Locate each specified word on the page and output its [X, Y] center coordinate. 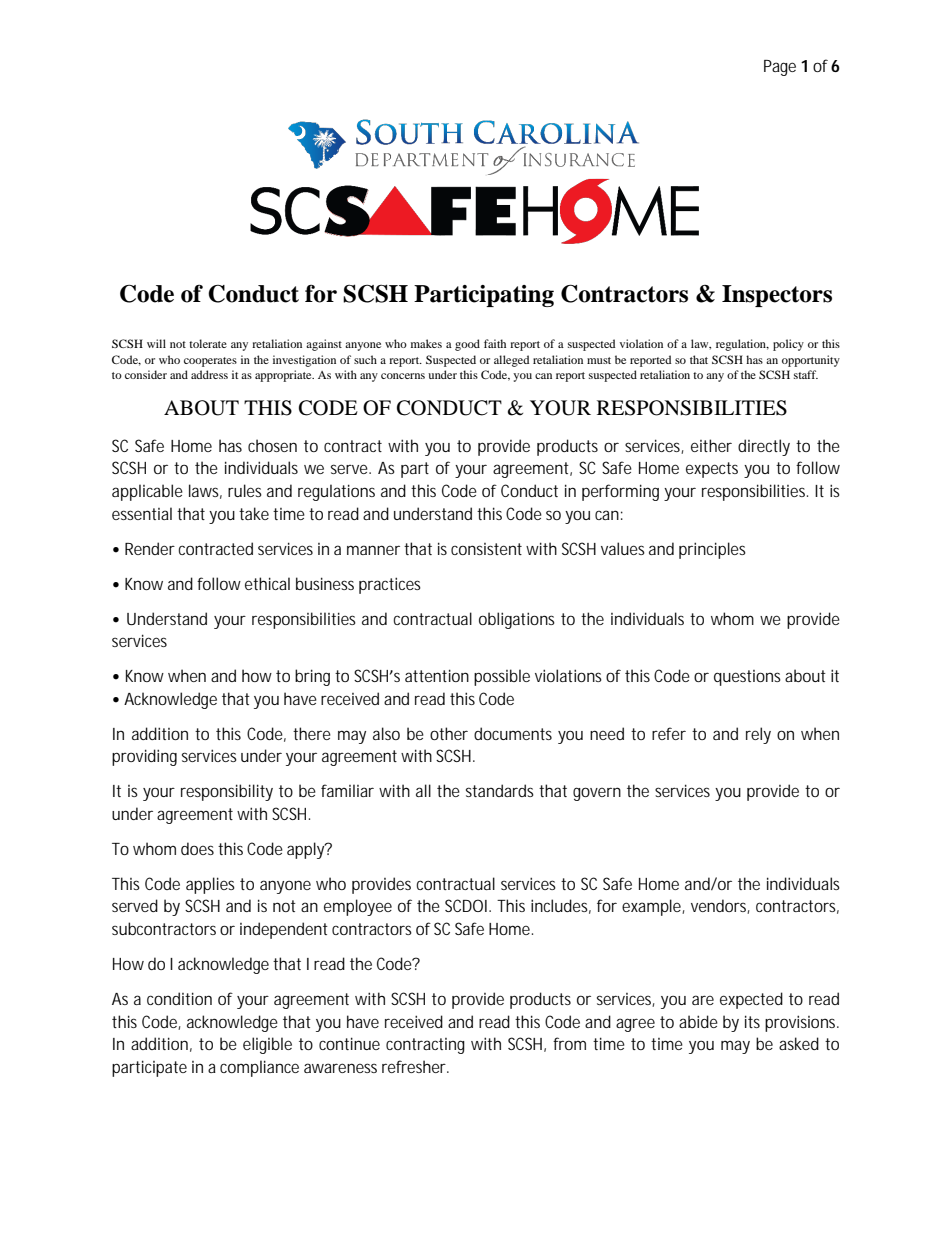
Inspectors [777, 296]
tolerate [208, 343]
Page [780, 68]
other [449, 733]
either [711, 445]
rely [758, 735]
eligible [267, 1045]
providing [144, 757]
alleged [511, 361]
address [209, 374]
